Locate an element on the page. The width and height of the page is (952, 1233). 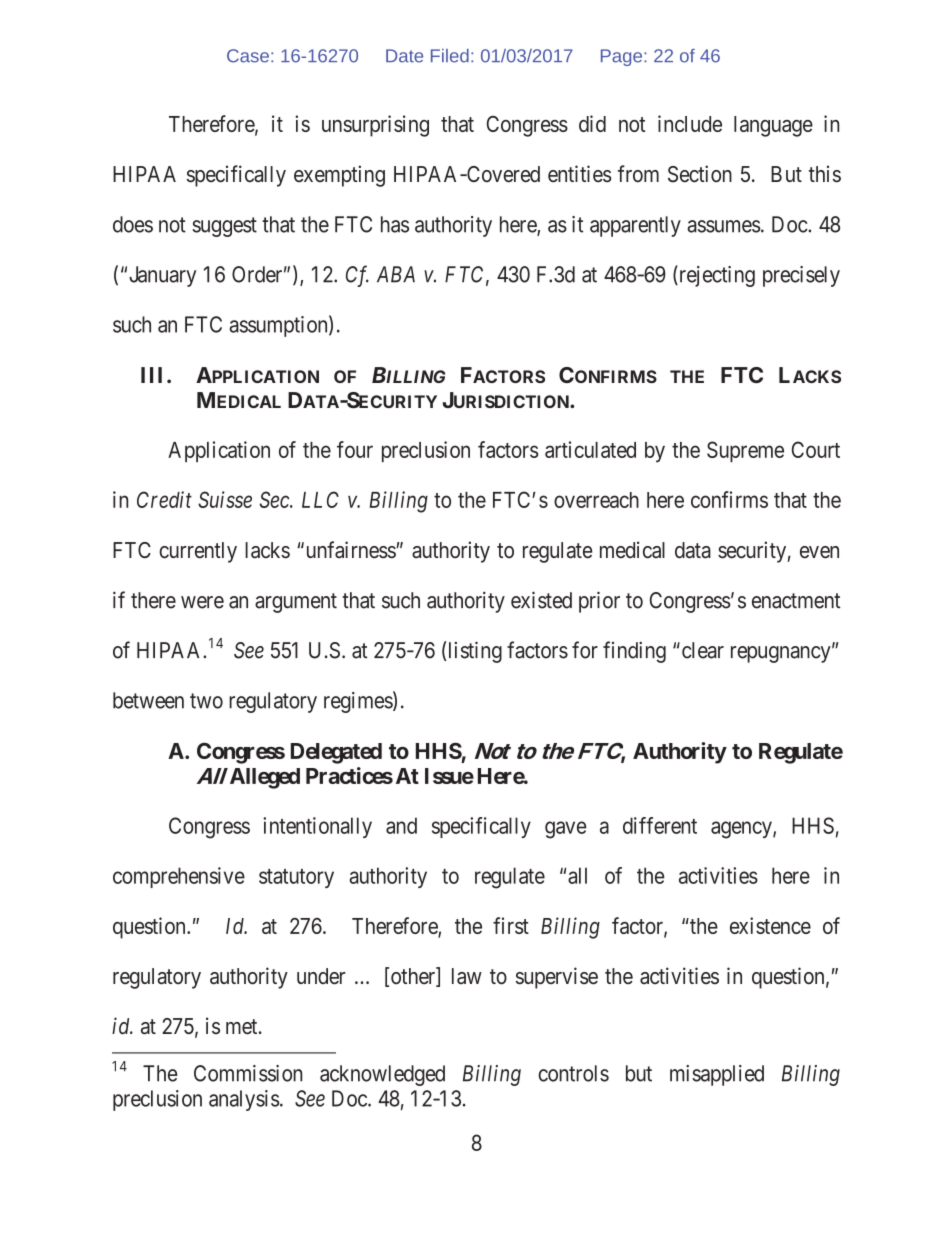
Suisse is located at coordinates (225, 499).
